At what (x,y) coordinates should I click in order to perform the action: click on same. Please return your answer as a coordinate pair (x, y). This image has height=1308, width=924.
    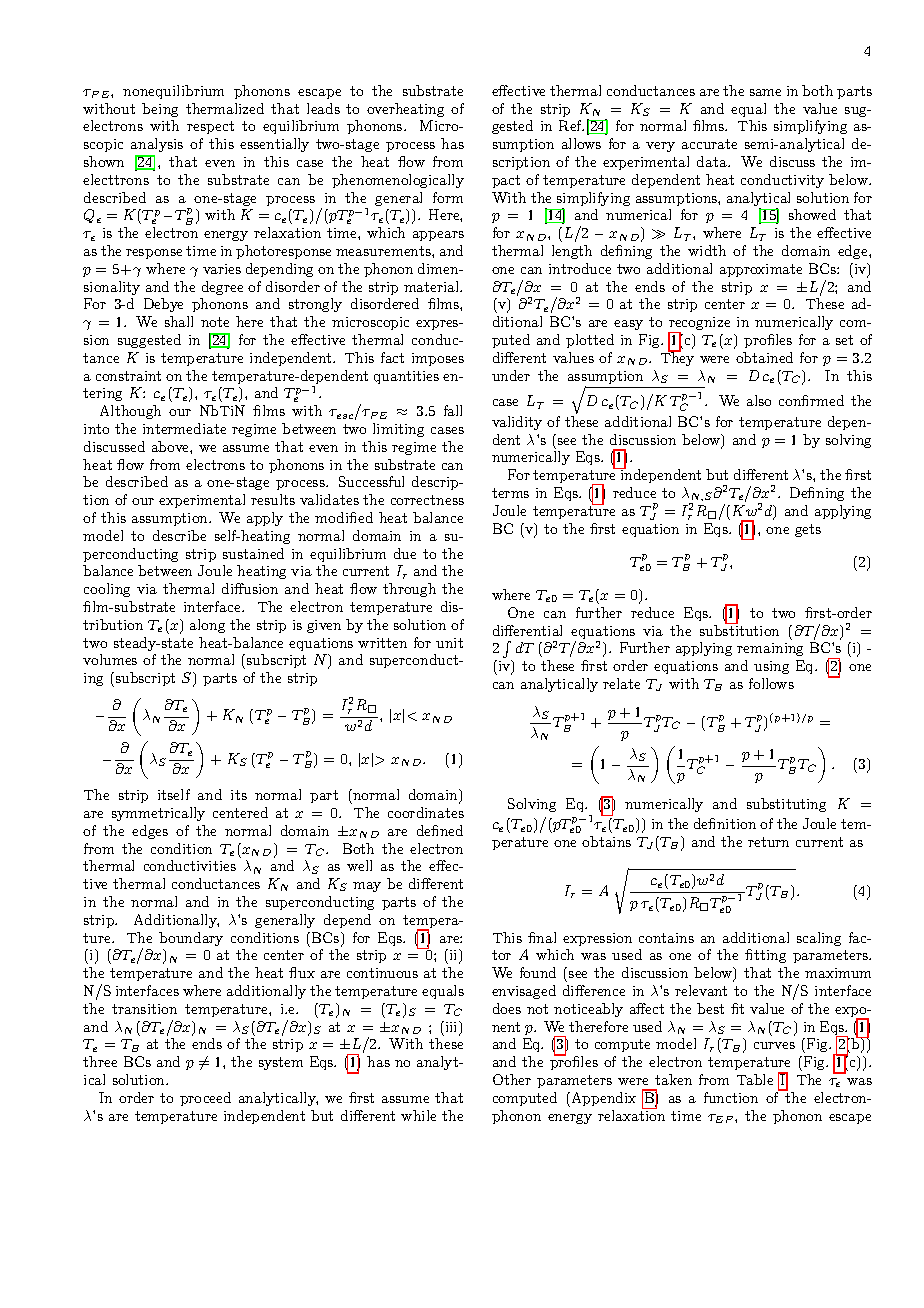
    Looking at the image, I should click on (765, 92).
